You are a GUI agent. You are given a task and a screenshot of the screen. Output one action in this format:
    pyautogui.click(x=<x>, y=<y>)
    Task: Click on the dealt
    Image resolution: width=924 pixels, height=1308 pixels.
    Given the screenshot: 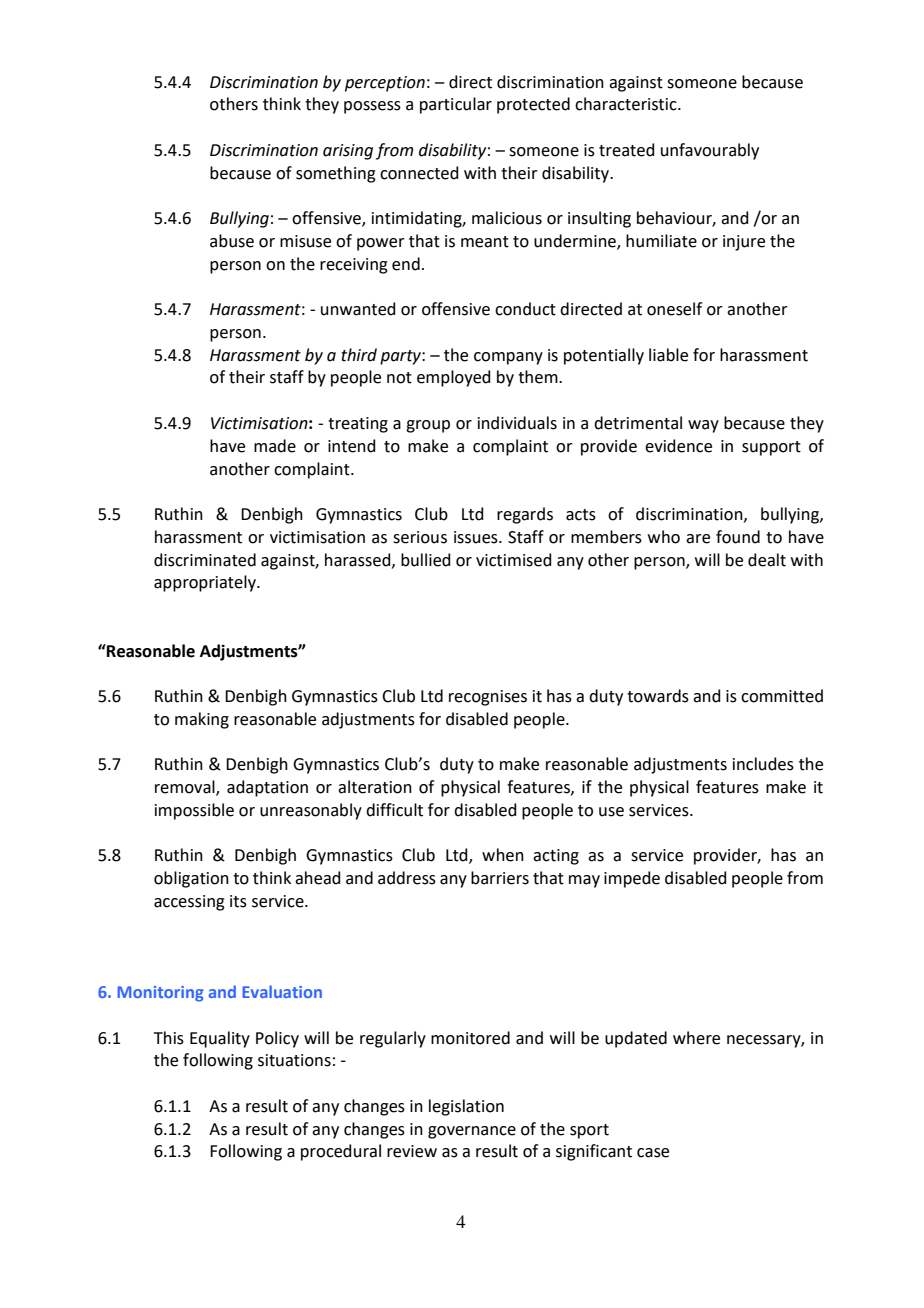 What is the action you would take?
    pyautogui.click(x=767, y=560)
